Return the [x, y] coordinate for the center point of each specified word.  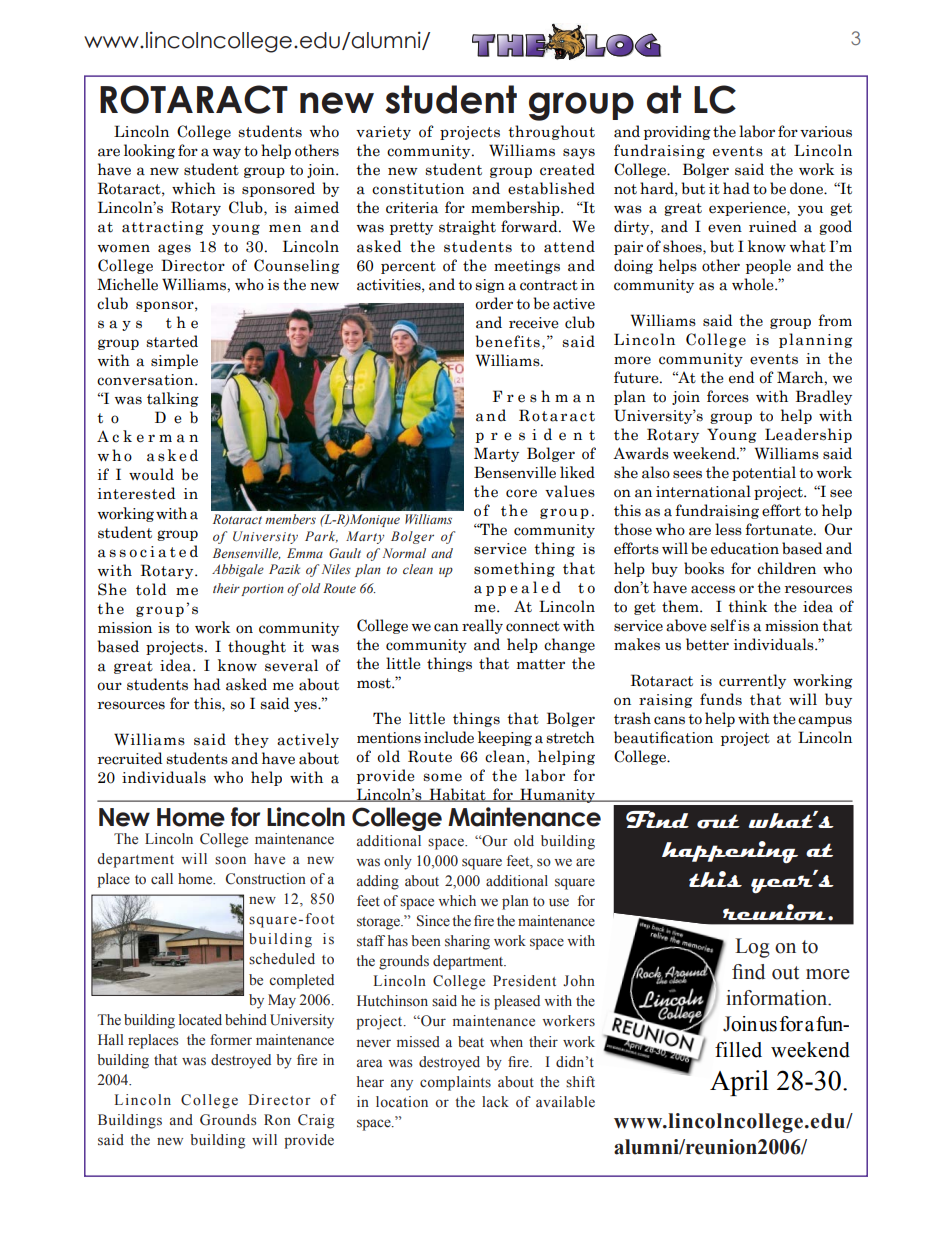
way [227, 153]
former [231, 1040]
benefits [507, 341]
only [398, 862]
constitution [418, 189]
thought [257, 647]
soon [230, 860]
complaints [455, 1083]
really [482, 626]
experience [748, 209]
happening [730, 852]
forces [728, 396]
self [723, 625]
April [739, 1083]
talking [173, 399]
